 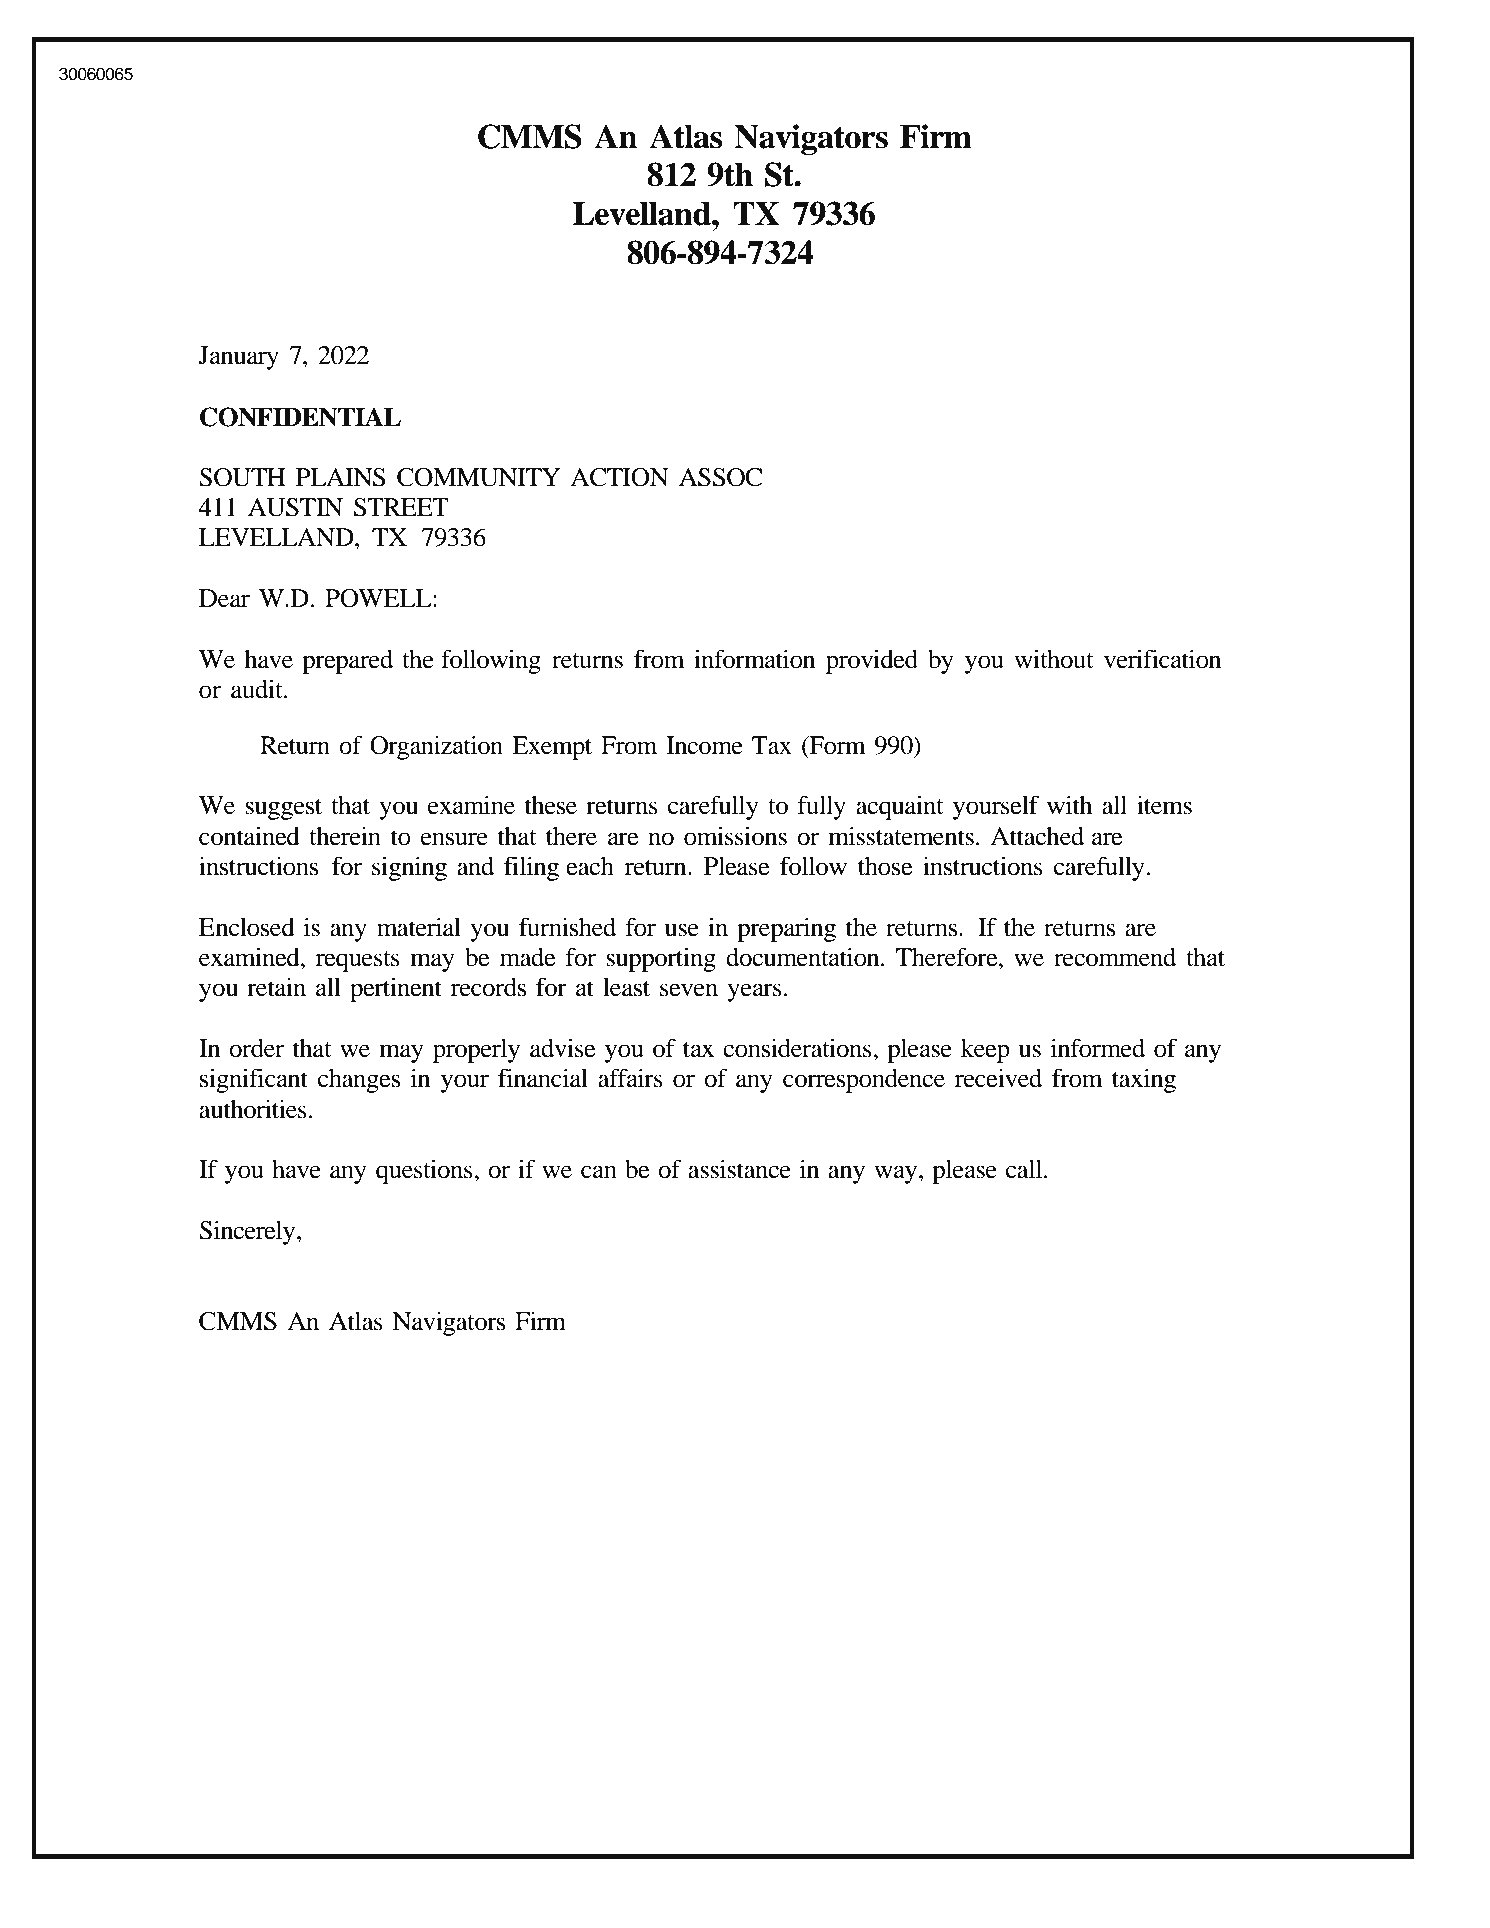 What do you see at coordinates (300, 417) in the screenshot?
I see `CONFIDENTIAL` at bounding box center [300, 417].
